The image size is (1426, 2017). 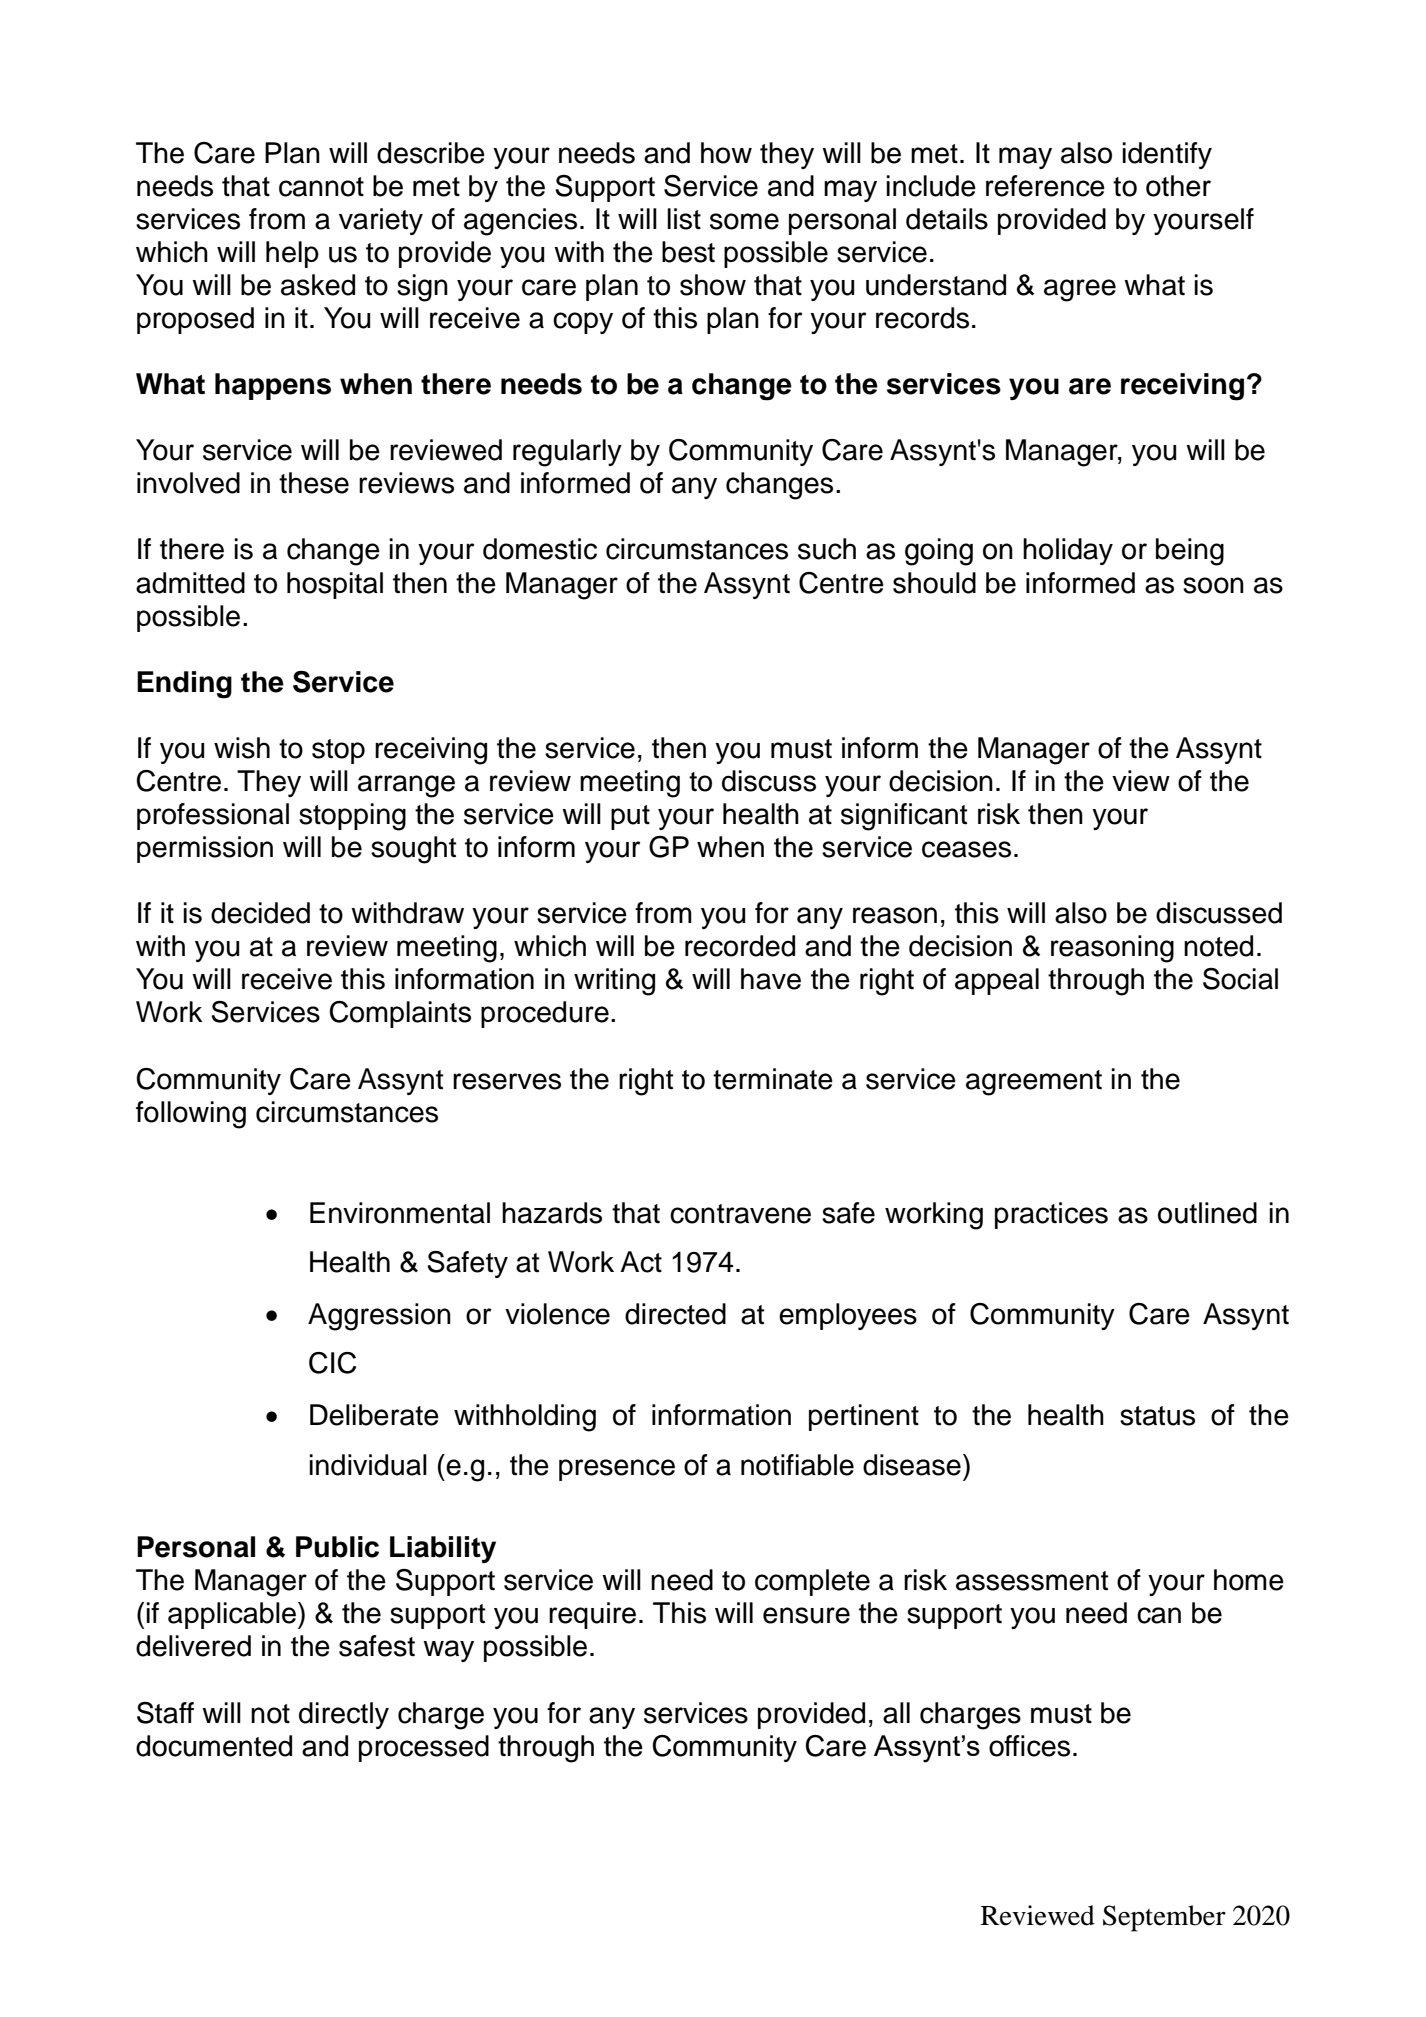 What do you see at coordinates (1164, 1918) in the page?
I see `September` at bounding box center [1164, 1918].
